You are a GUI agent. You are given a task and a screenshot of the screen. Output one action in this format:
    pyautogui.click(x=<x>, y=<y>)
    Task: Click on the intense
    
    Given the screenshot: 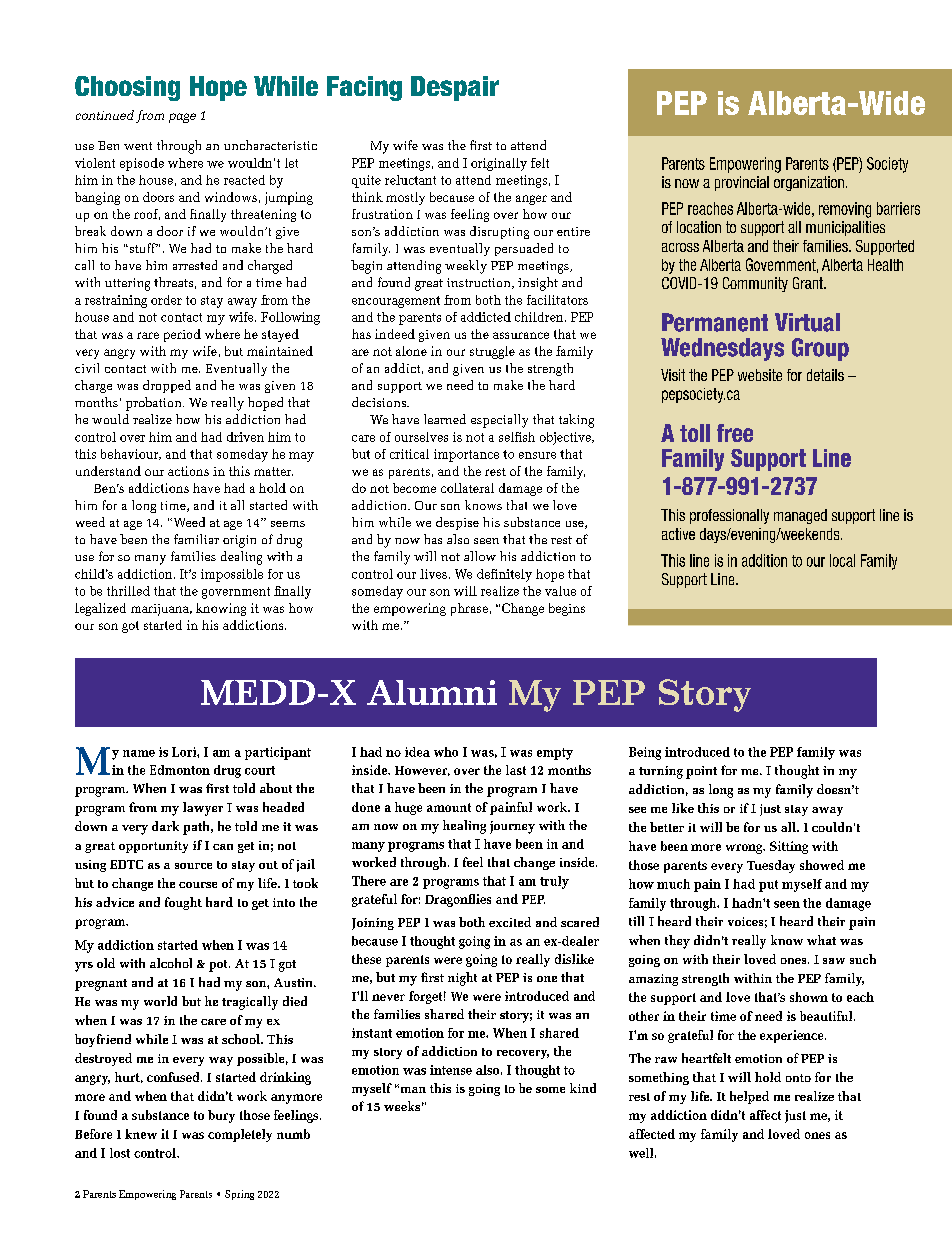 What is the action you would take?
    pyautogui.click(x=451, y=1070)
